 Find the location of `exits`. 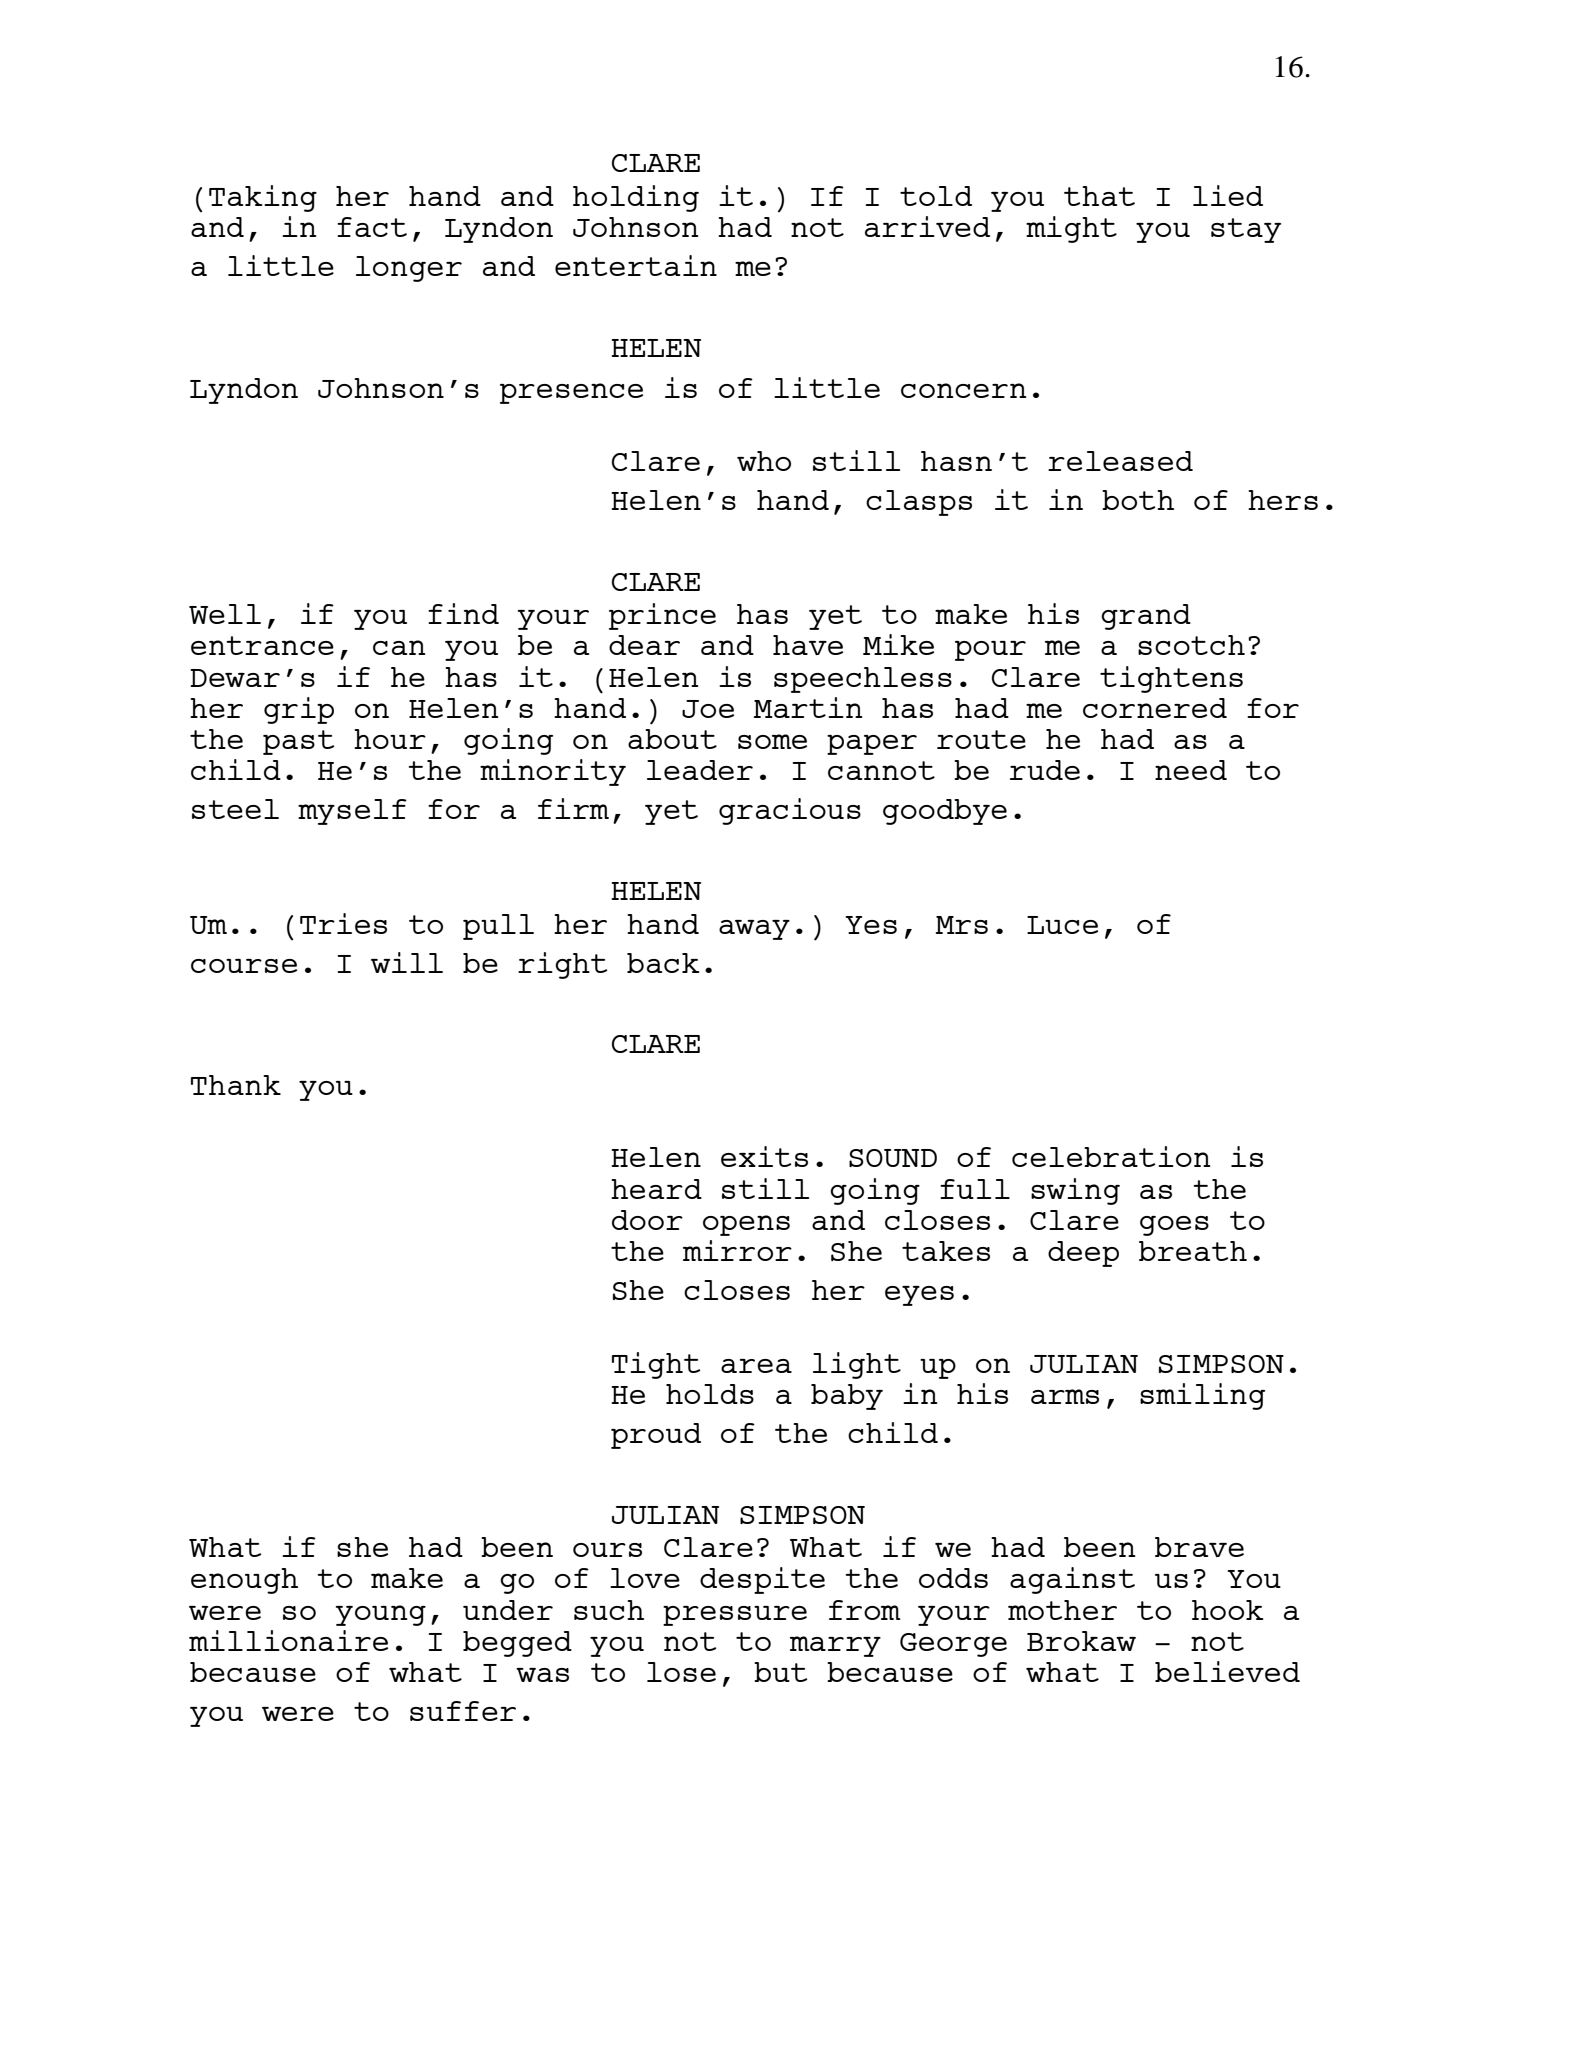

exits is located at coordinates (764, 1156).
